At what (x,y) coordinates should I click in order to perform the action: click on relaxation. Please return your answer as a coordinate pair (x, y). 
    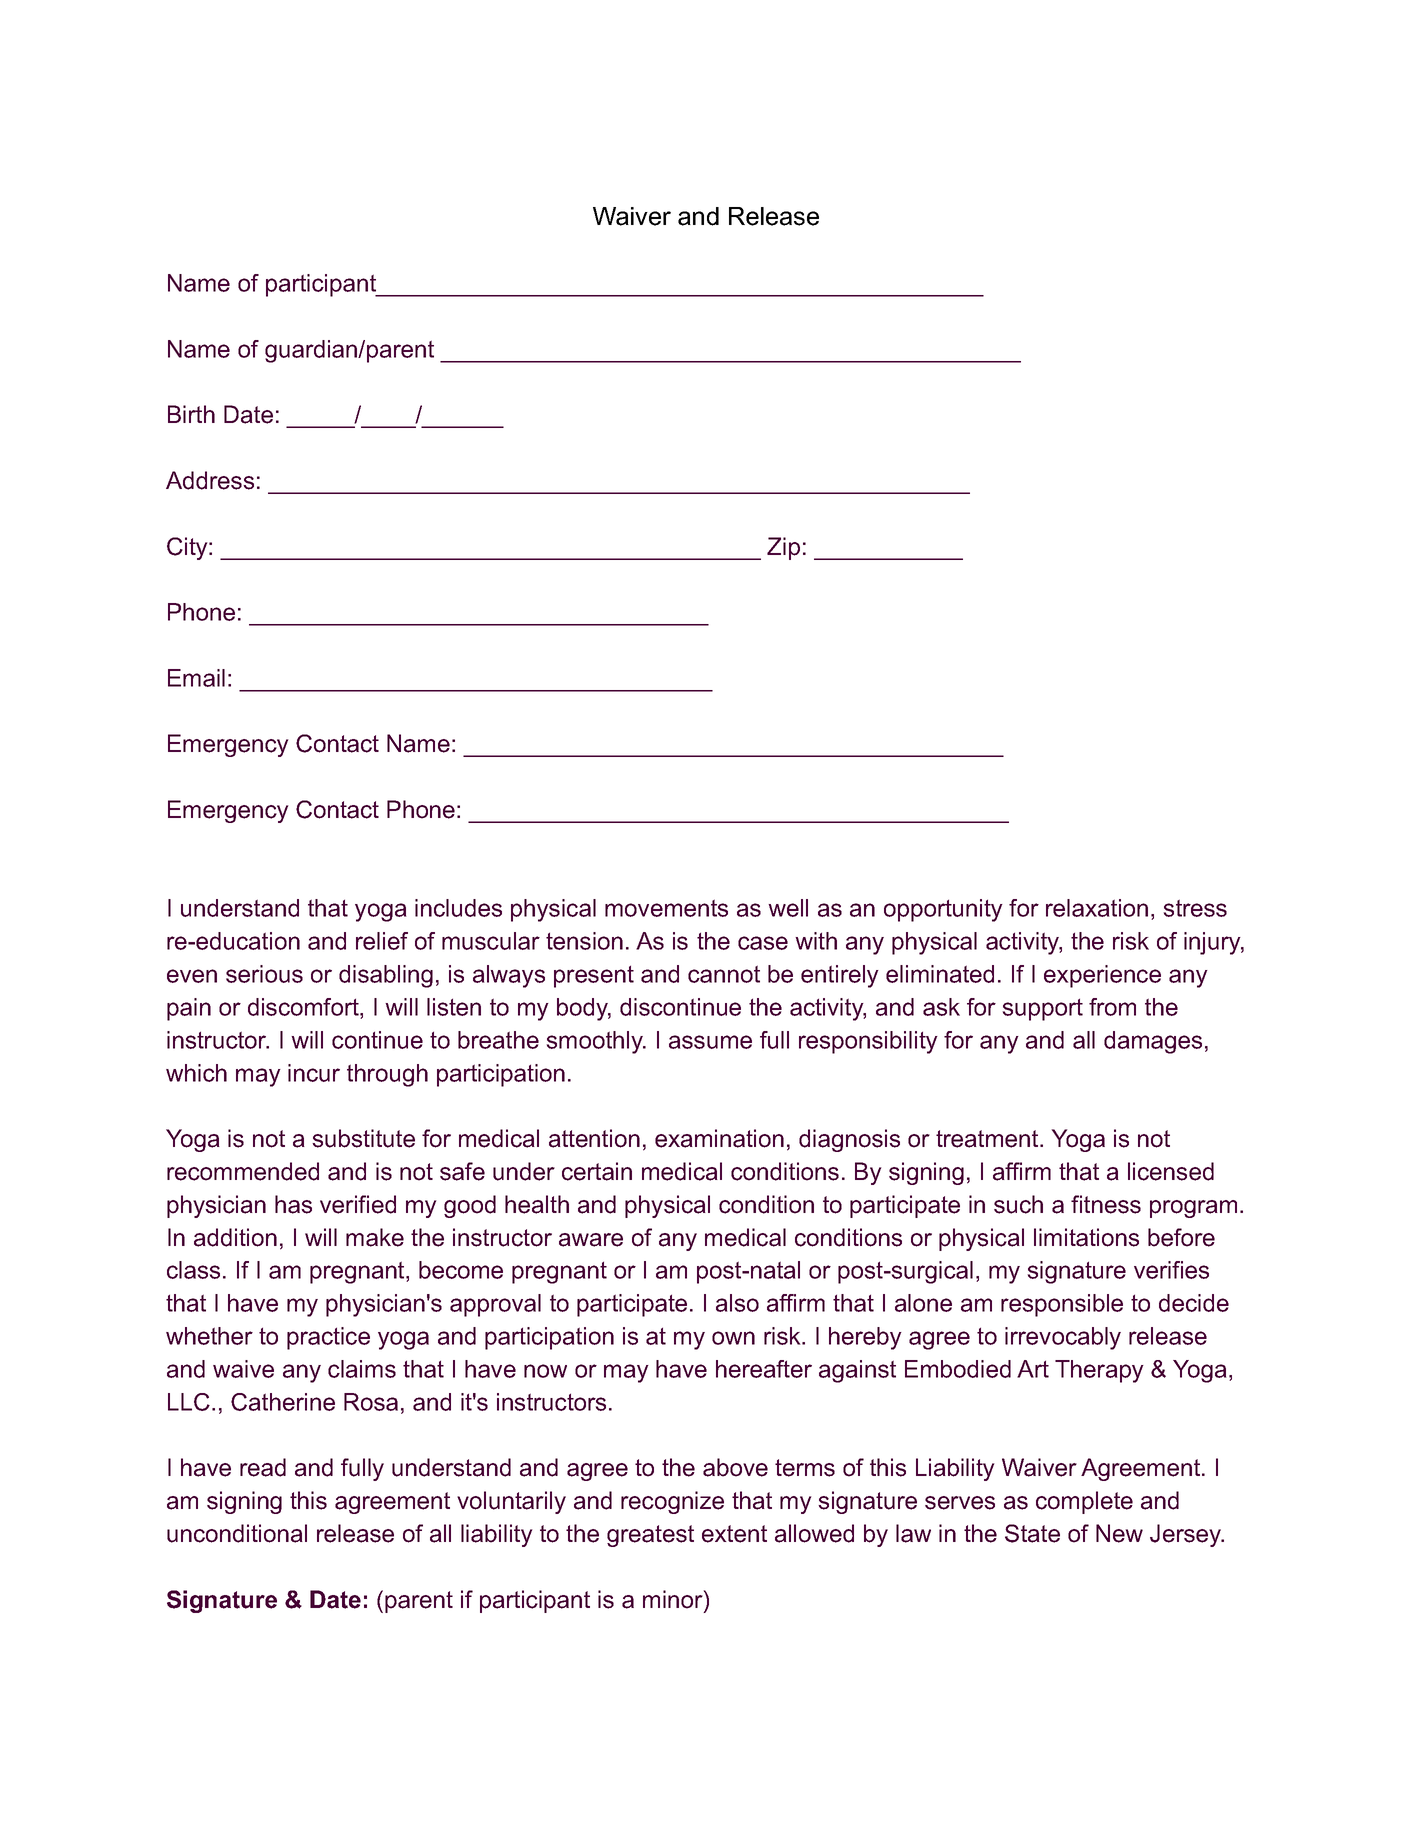
    Looking at the image, I should click on (1097, 908).
